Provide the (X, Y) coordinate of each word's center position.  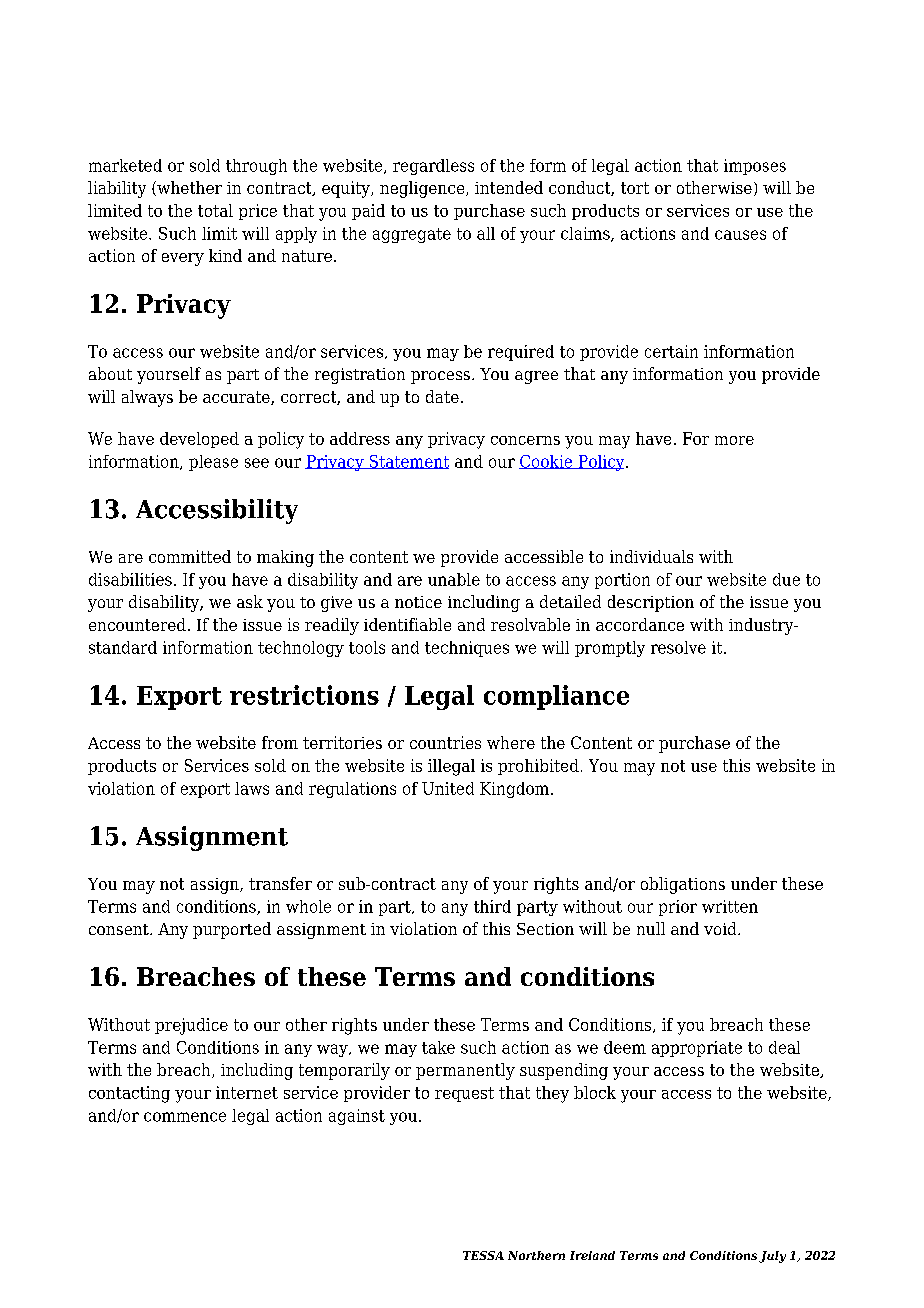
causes (740, 235)
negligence (423, 189)
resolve (678, 647)
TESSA (483, 1255)
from (280, 742)
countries (445, 742)
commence (185, 1117)
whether (188, 188)
